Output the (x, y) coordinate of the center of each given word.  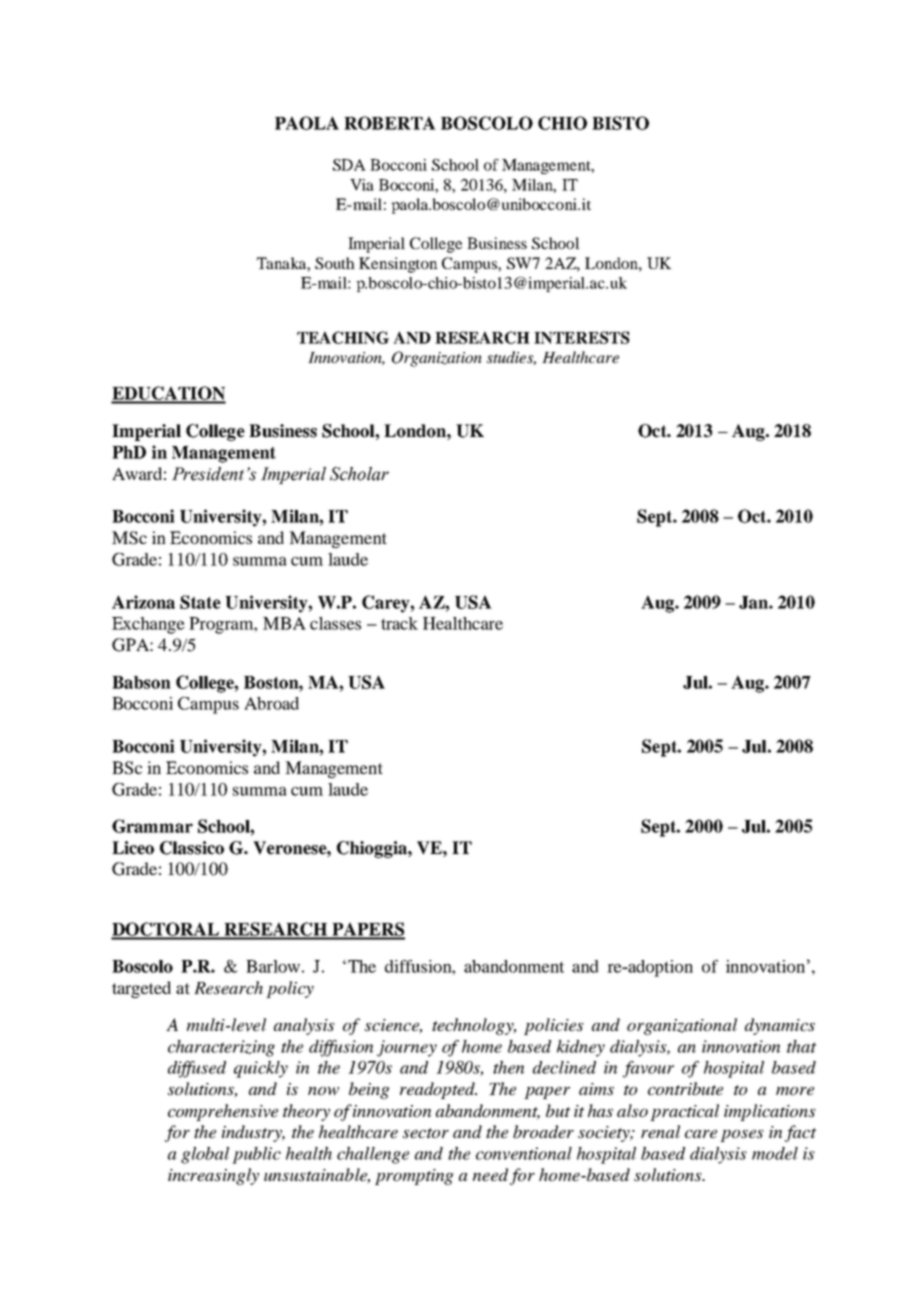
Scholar (359, 474)
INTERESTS (582, 337)
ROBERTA (390, 123)
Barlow (273, 966)
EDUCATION (168, 394)
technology (474, 1026)
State (200, 602)
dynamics (780, 1026)
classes (335, 623)
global (205, 1155)
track (399, 623)
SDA (349, 165)
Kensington (398, 265)
